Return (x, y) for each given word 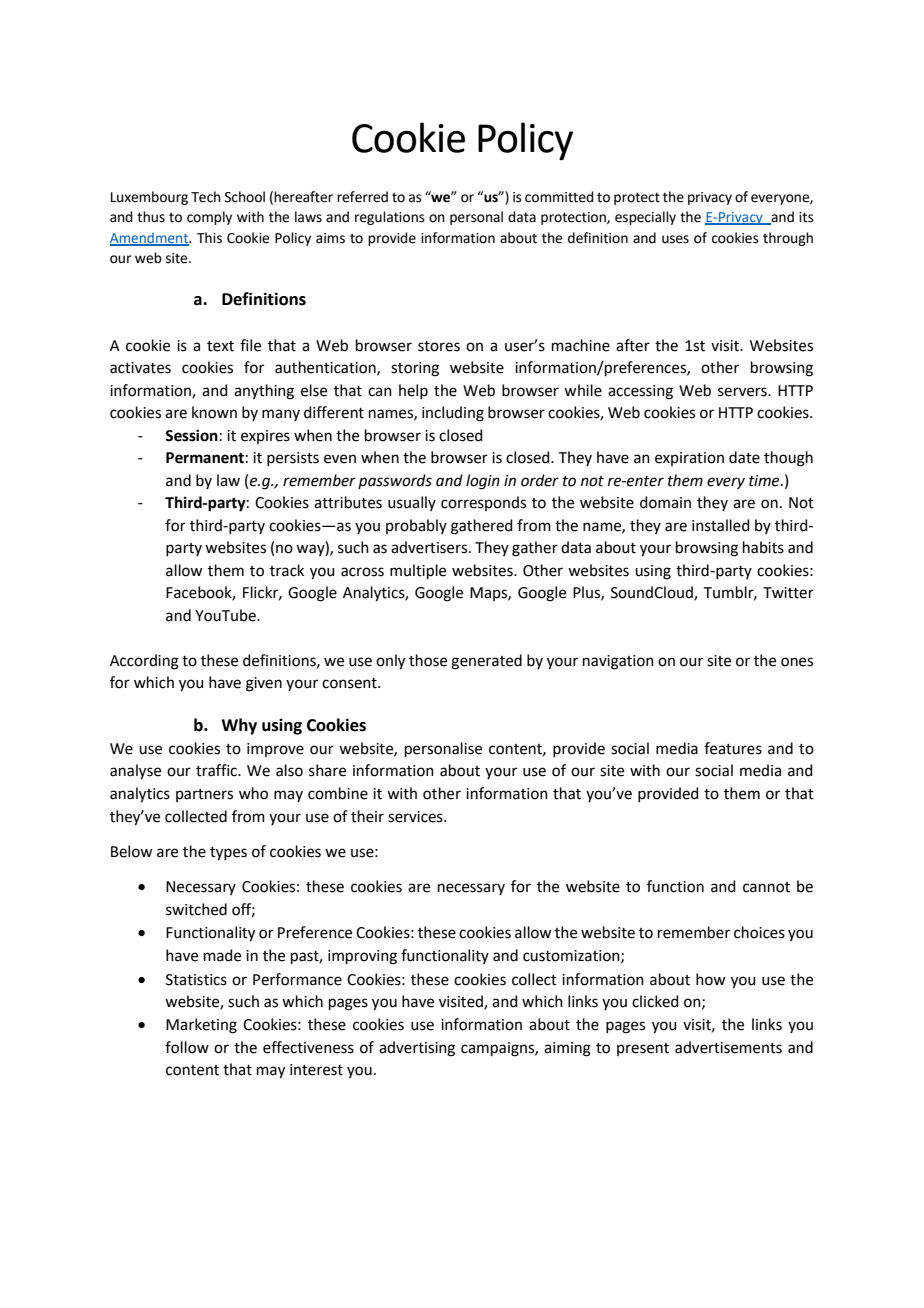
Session (191, 435)
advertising (417, 1049)
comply (209, 218)
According (144, 662)
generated (486, 662)
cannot (766, 887)
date (744, 457)
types (228, 854)
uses (675, 239)
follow (187, 1047)
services (416, 817)
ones (797, 662)
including (453, 414)
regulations (390, 218)
